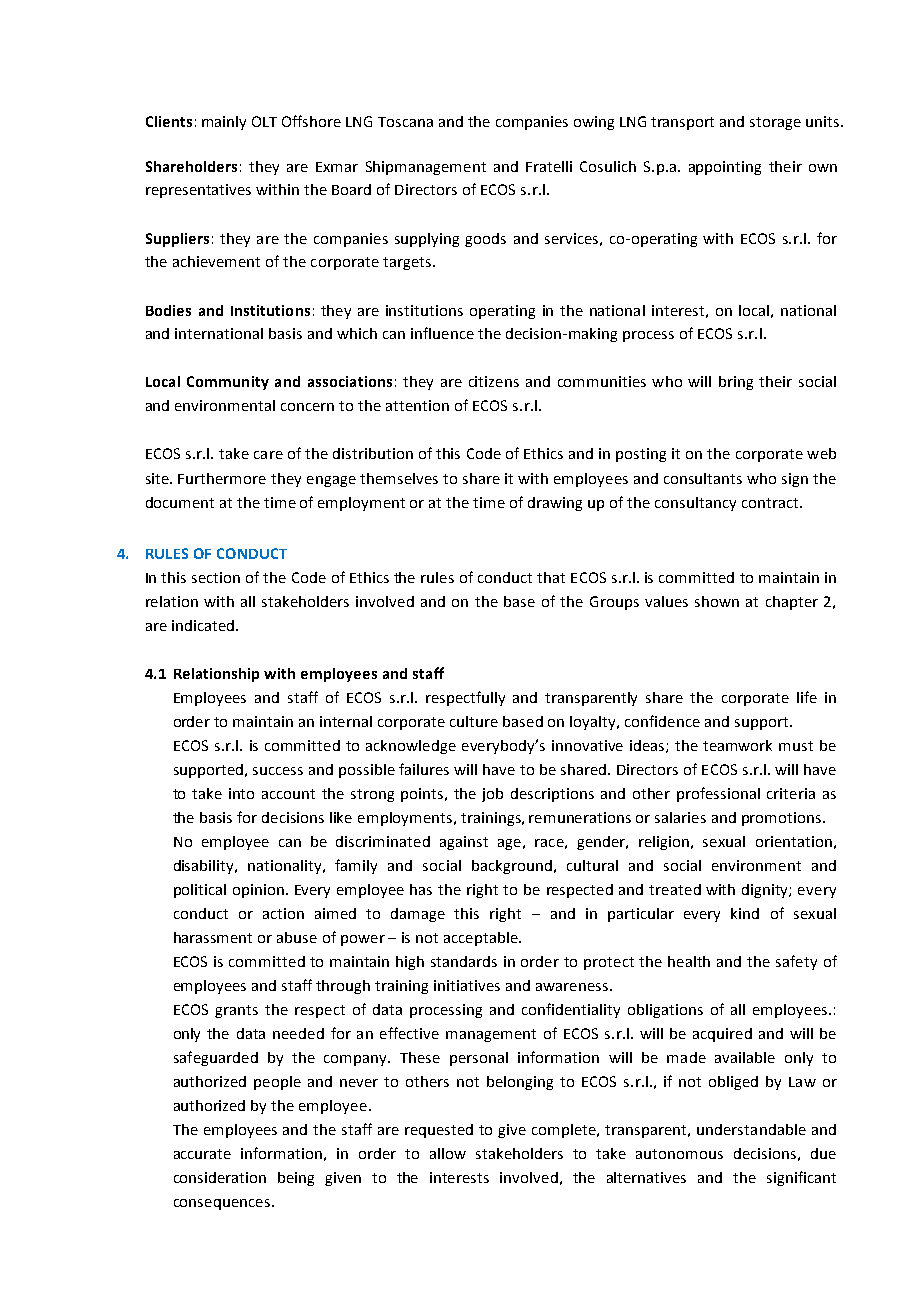 The image size is (924, 1308). Describe the element at coordinates (383, 841) in the document. I see `discriminated` at that location.
